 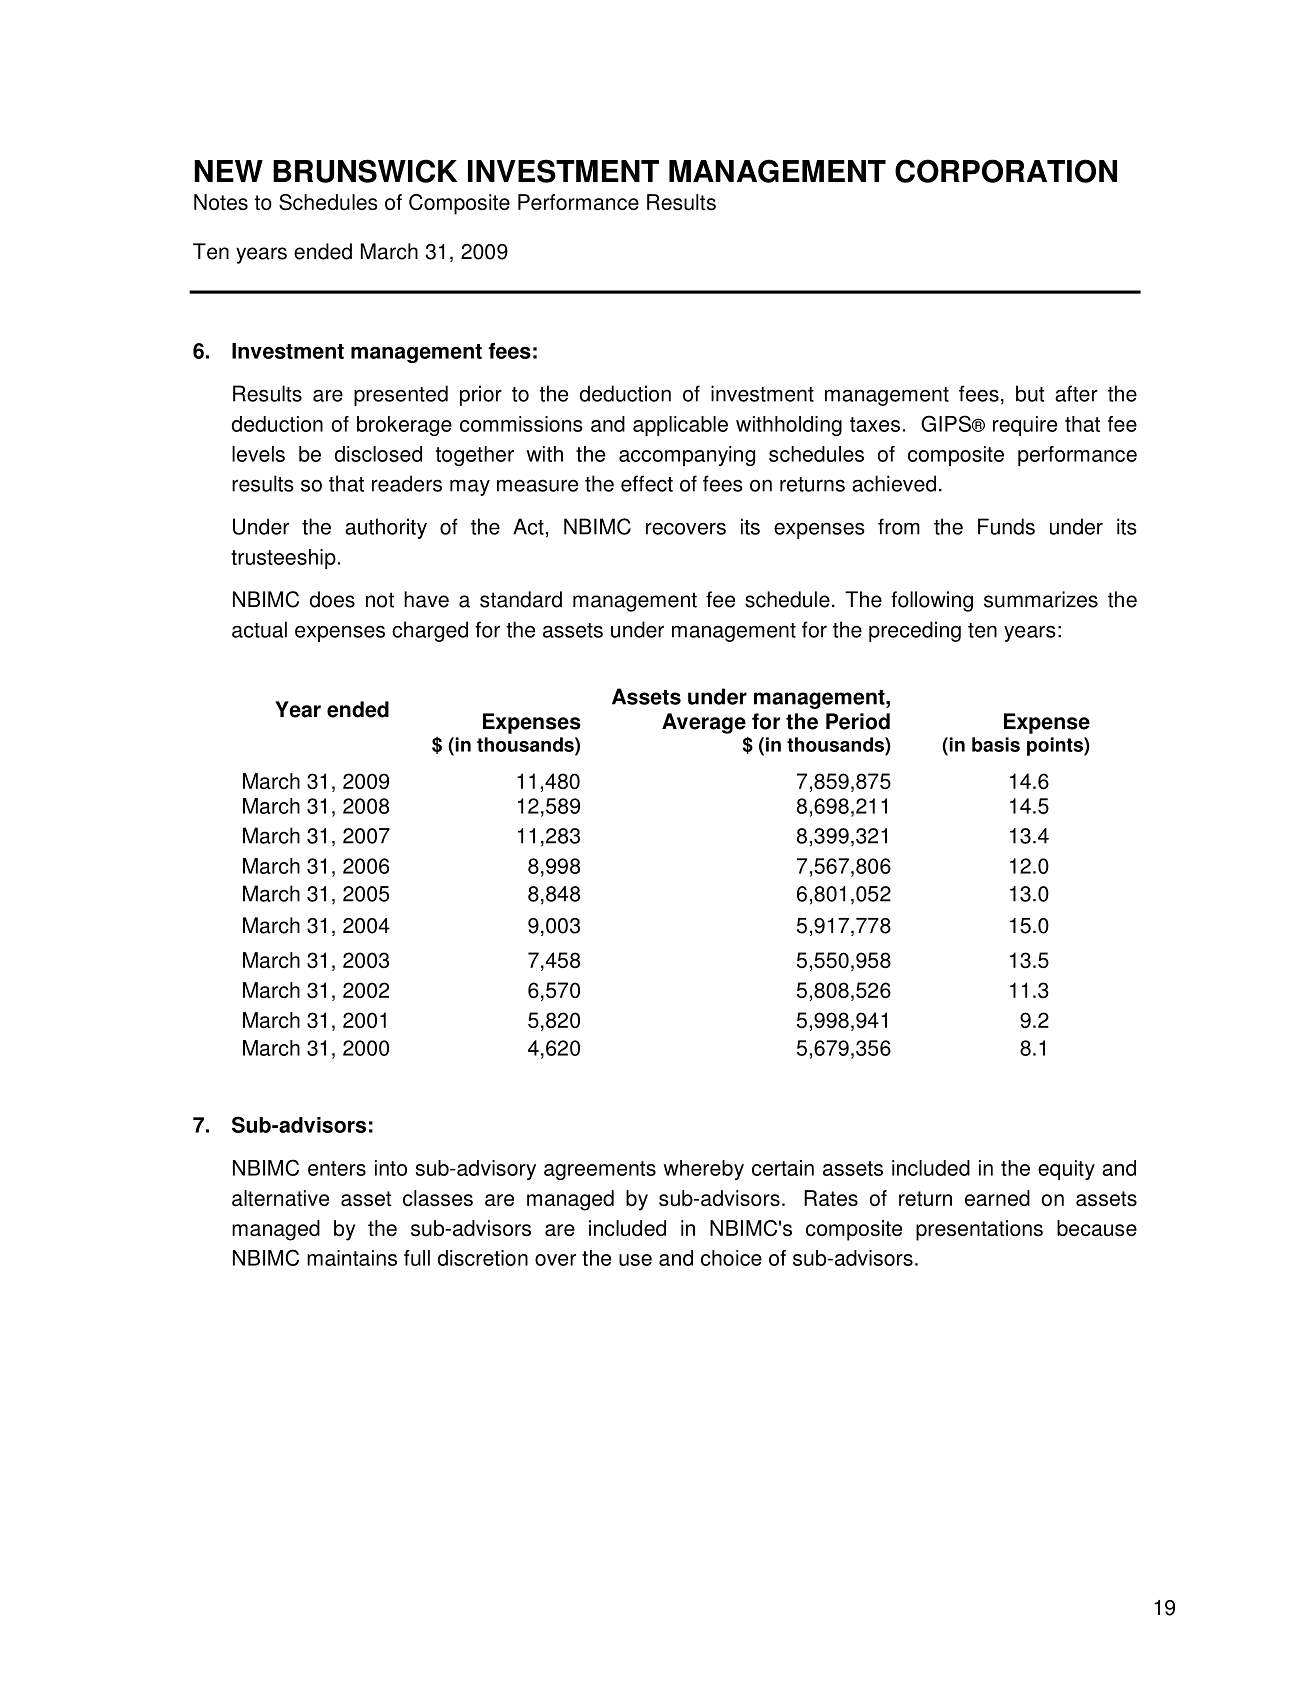 I want to click on summarizes, so click(x=1041, y=599).
